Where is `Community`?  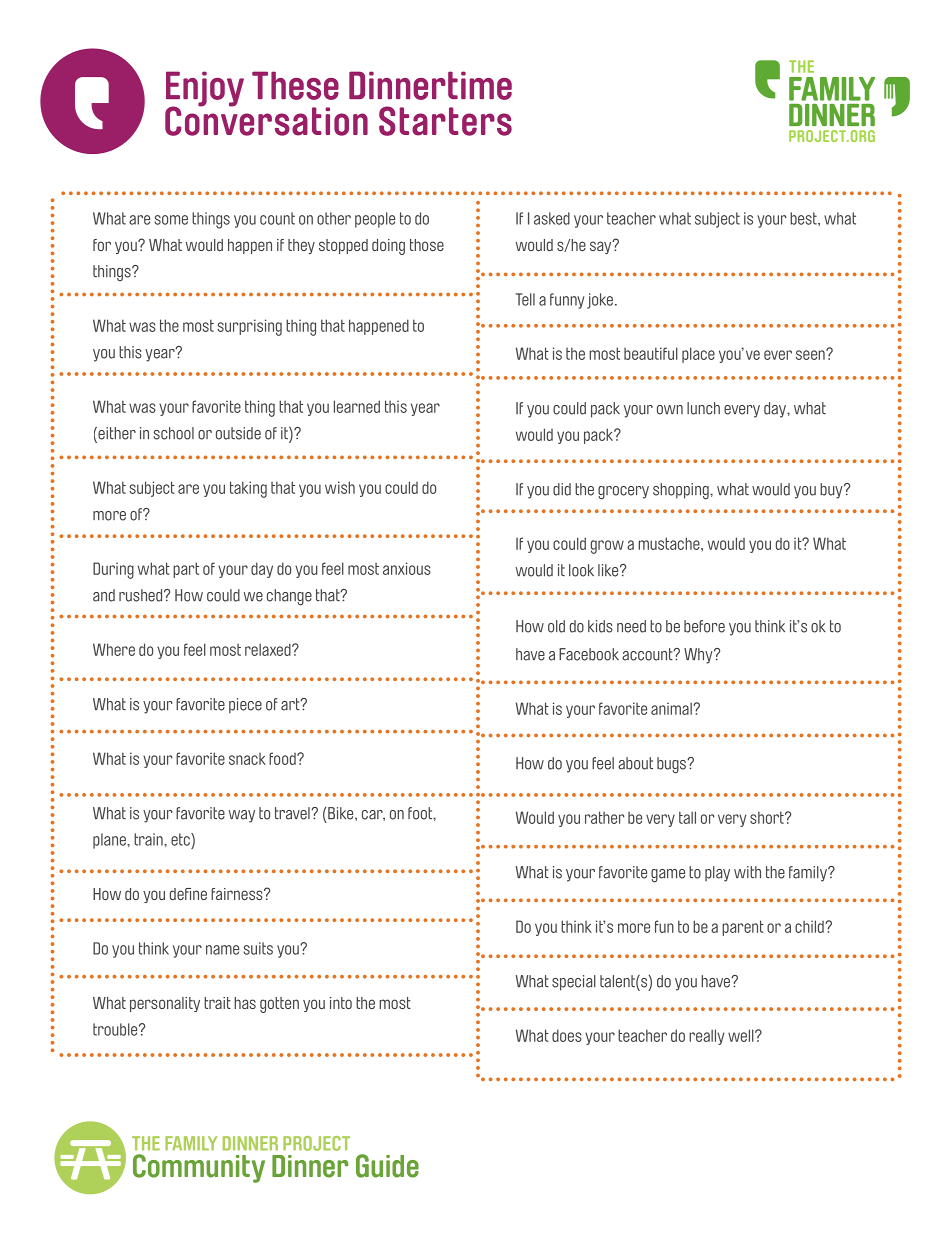
Community is located at coordinates (199, 1168).
